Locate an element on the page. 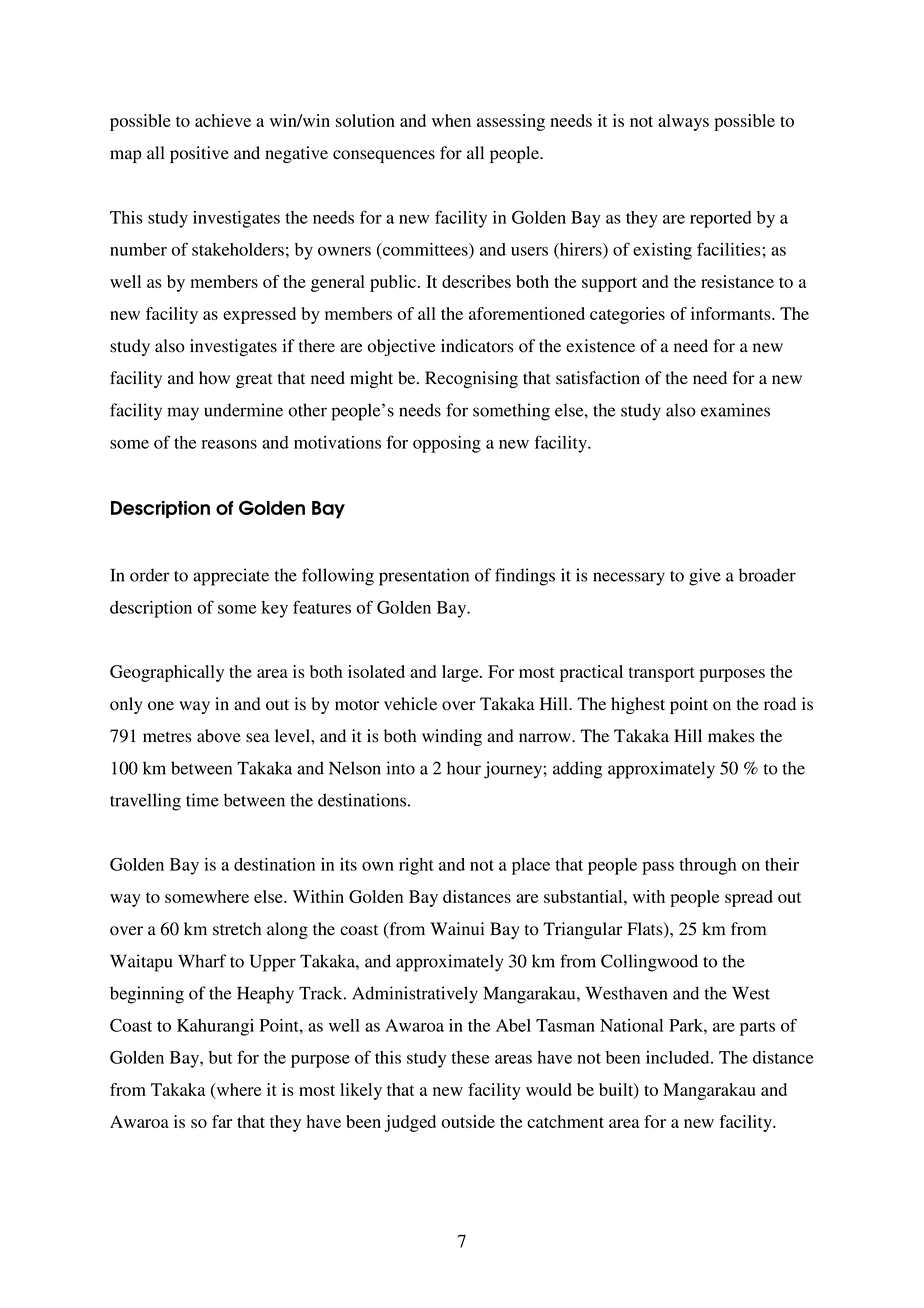 This image has height=1308, width=924. far is located at coordinates (222, 1121).
